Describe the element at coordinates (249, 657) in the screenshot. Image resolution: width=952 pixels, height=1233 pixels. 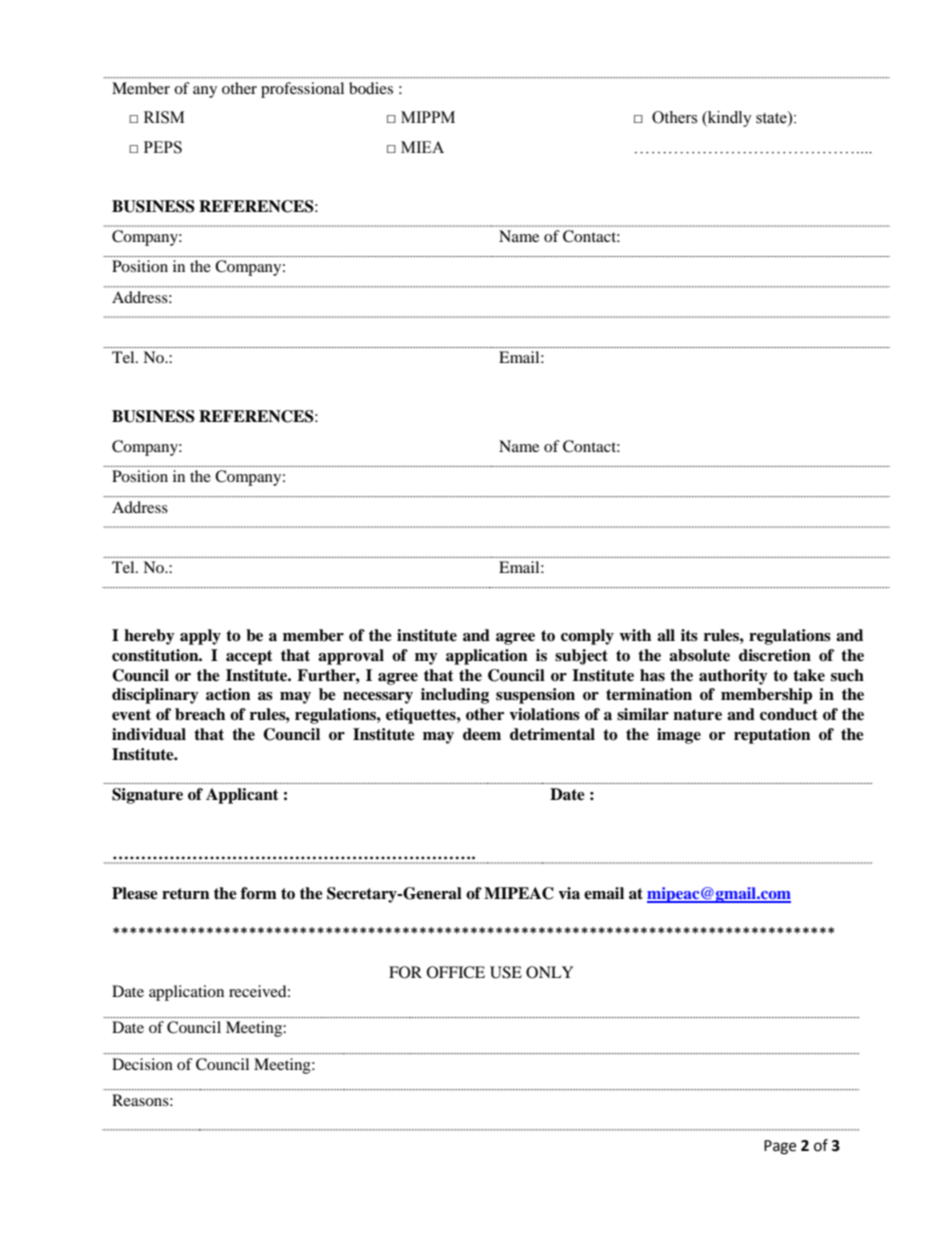
I see `accept` at that location.
